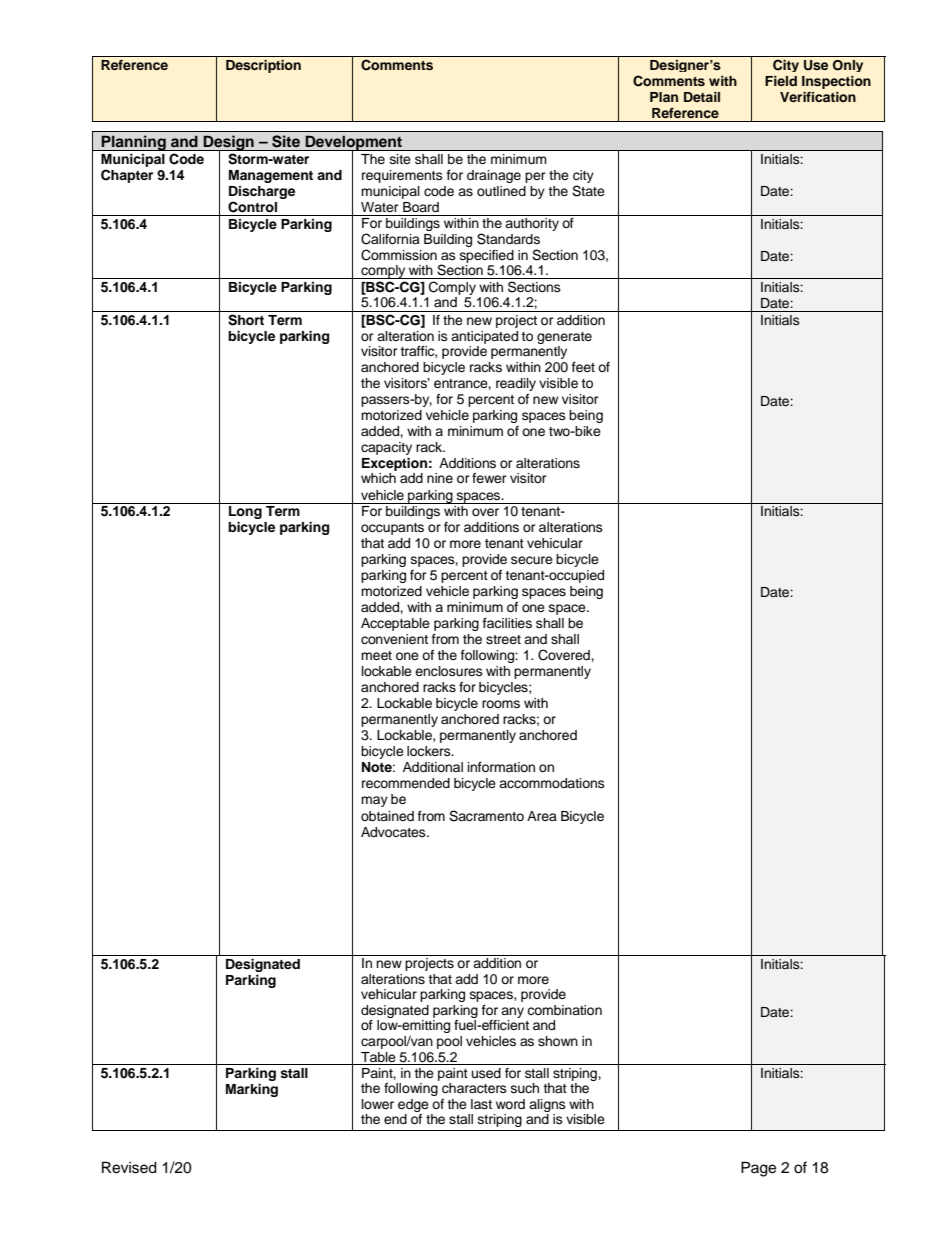 This screenshot has width=952, height=1233. Describe the element at coordinates (252, 1090) in the screenshot. I see `Marking` at that location.
